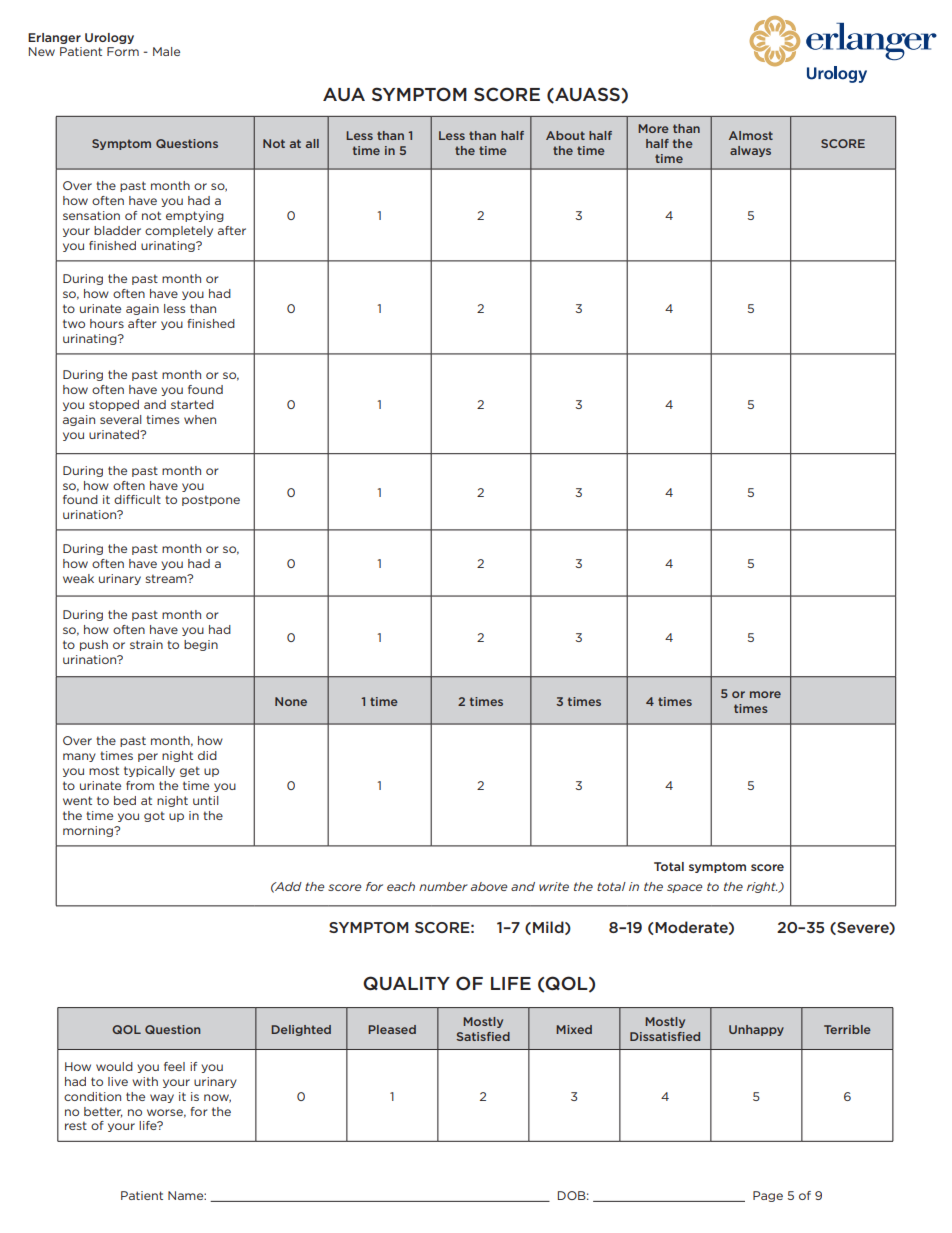  What do you see at coordinates (750, 151) in the screenshot?
I see `always` at bounding box center [750, 151].
